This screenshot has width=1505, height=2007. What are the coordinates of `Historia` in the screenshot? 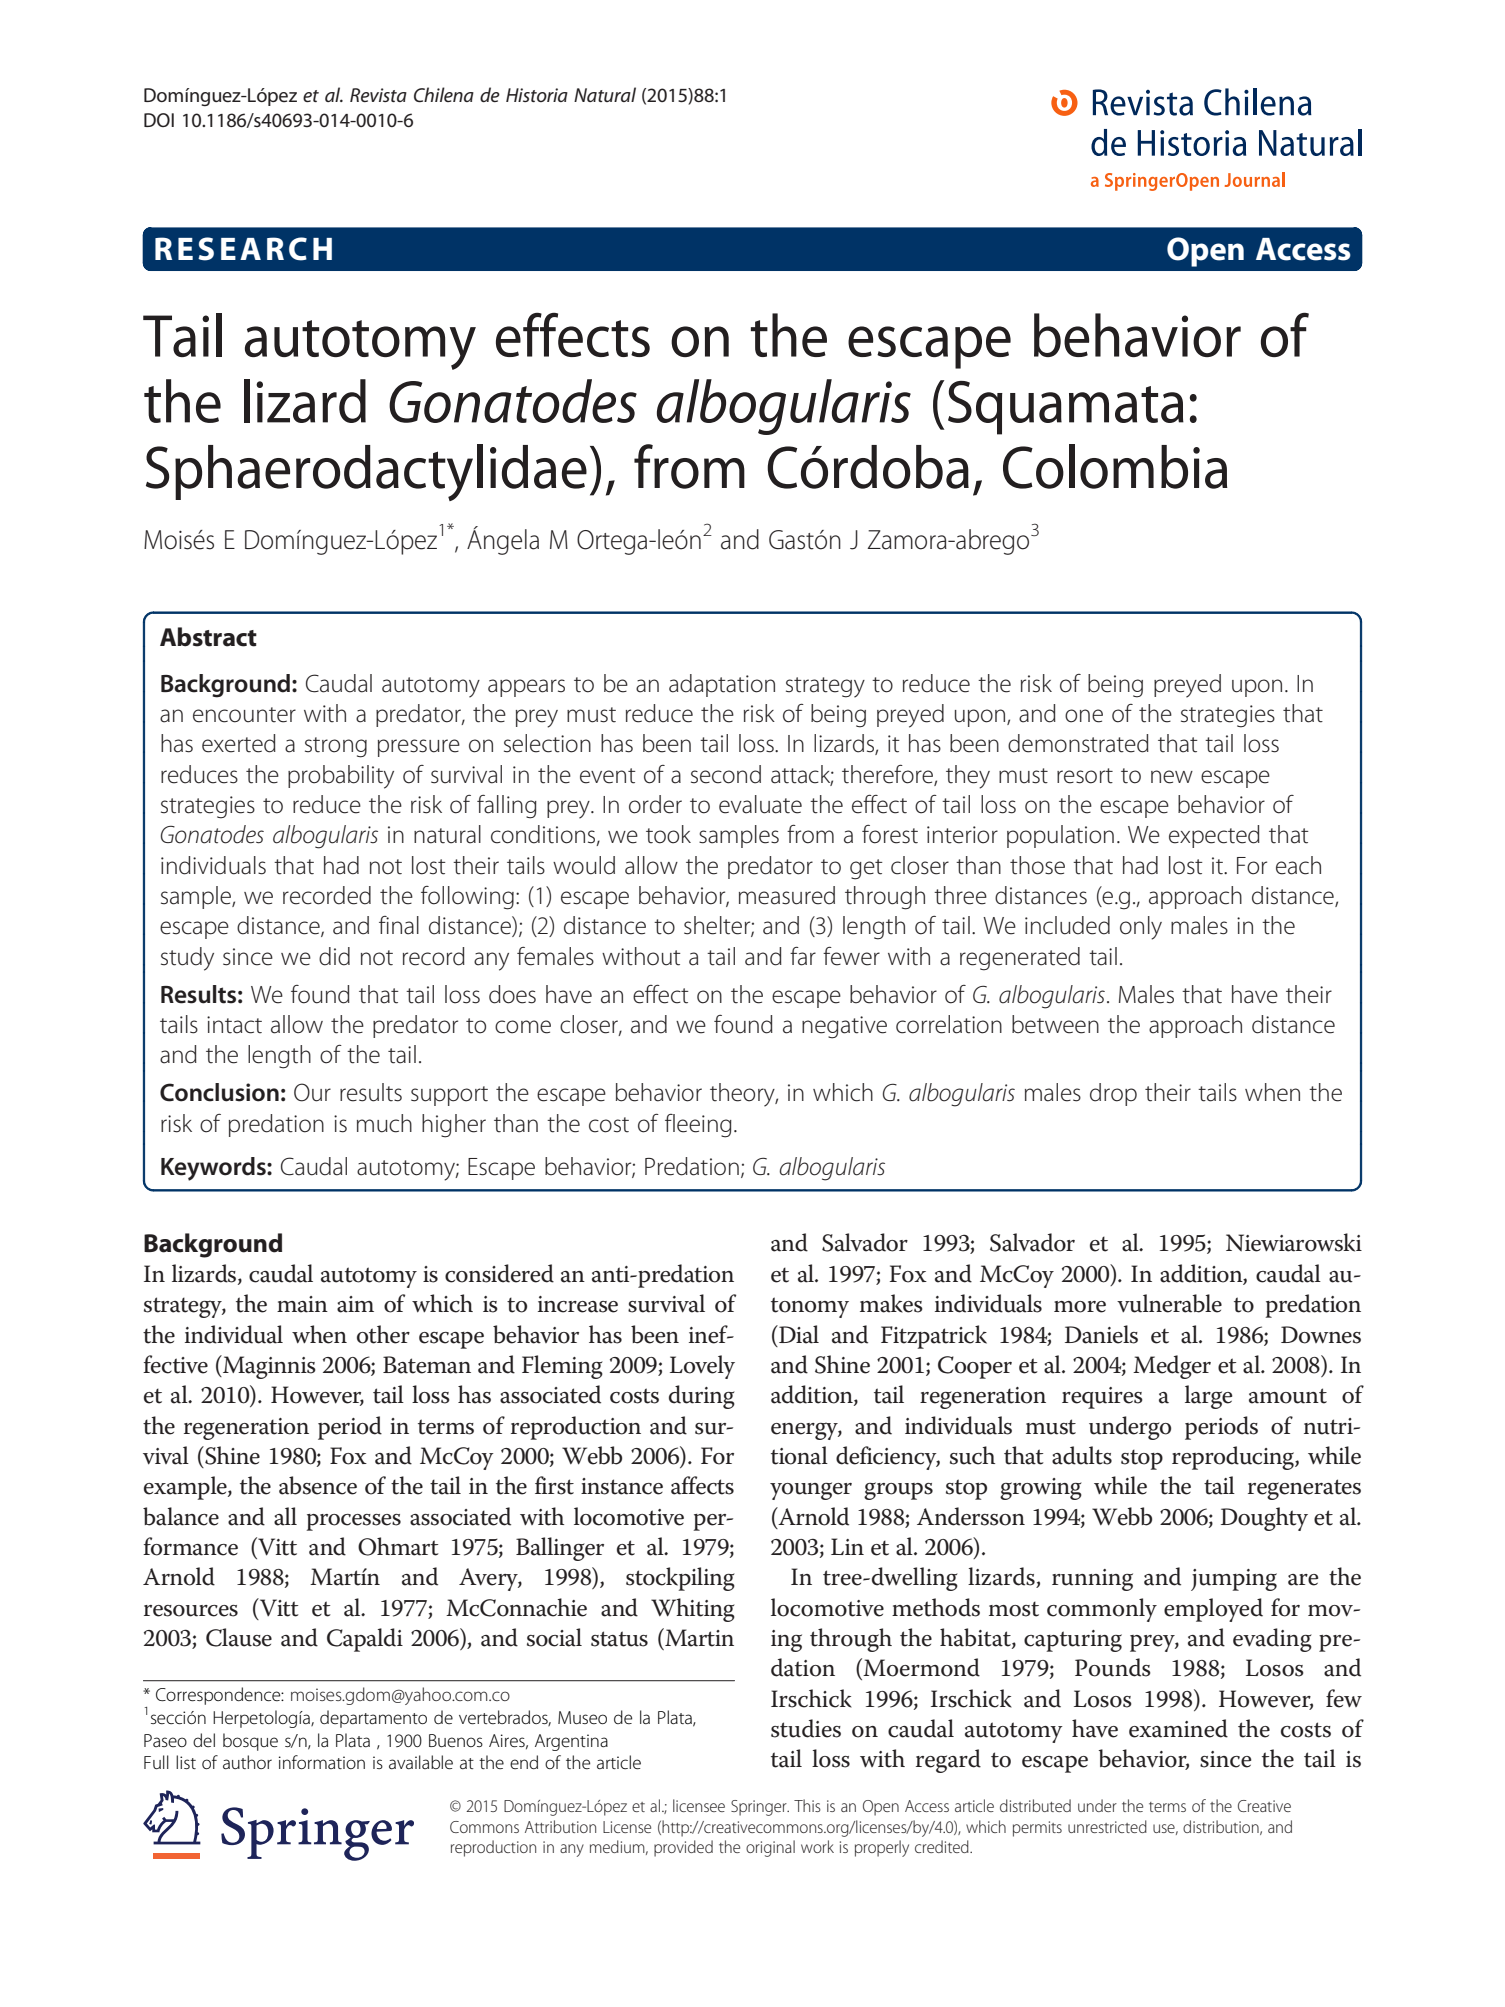 It's located at (537, 95).
